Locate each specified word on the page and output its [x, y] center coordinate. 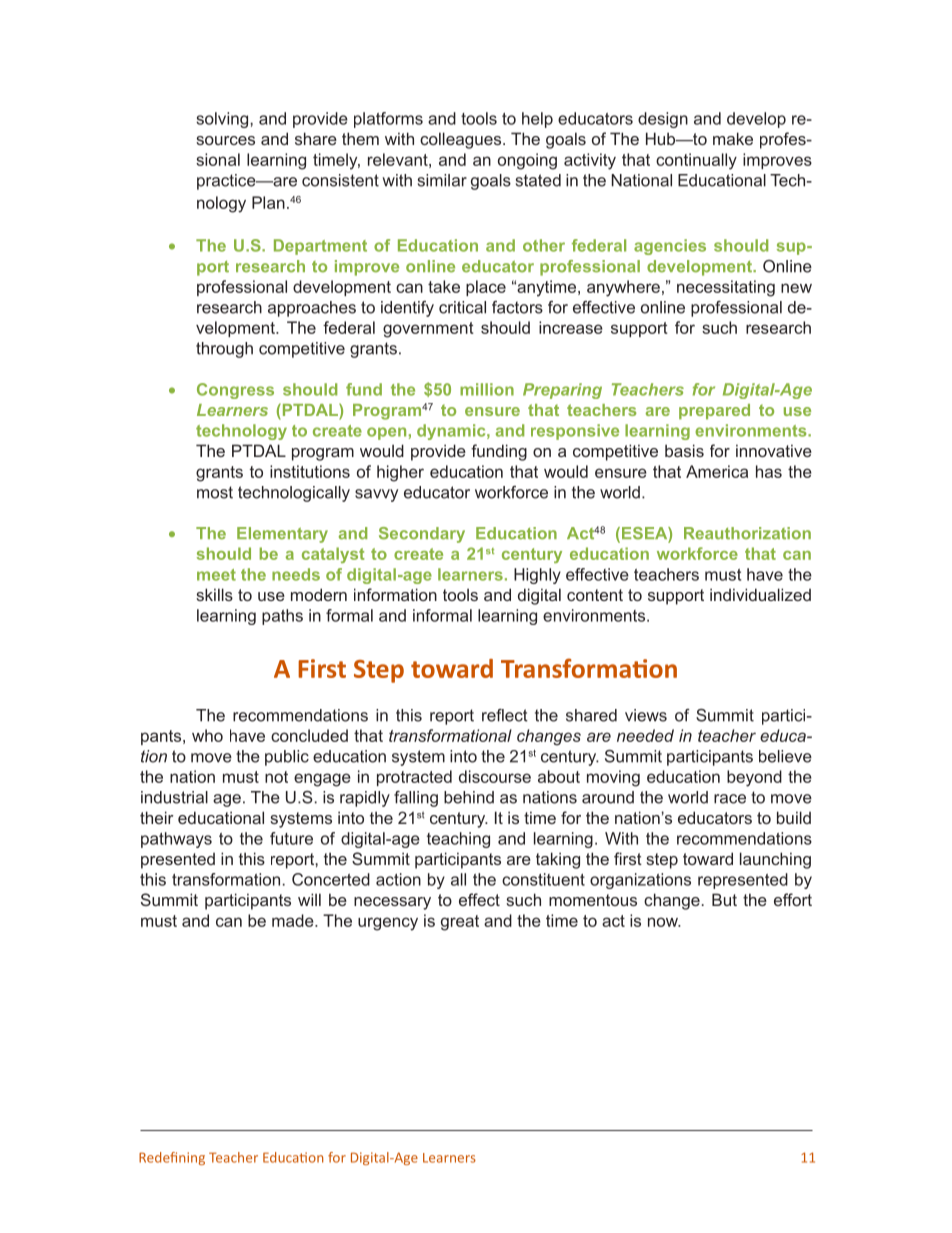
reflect [505, 715]
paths [282, 617]
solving [223, 120]
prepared [714, 411]
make [733, 138]
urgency [388, 924]
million [487, 389]
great [460, 923]
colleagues [462, 140]
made [294, 920]
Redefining [172, 1158]
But [724, 899]
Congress [235, 391]
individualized [760, 594]
